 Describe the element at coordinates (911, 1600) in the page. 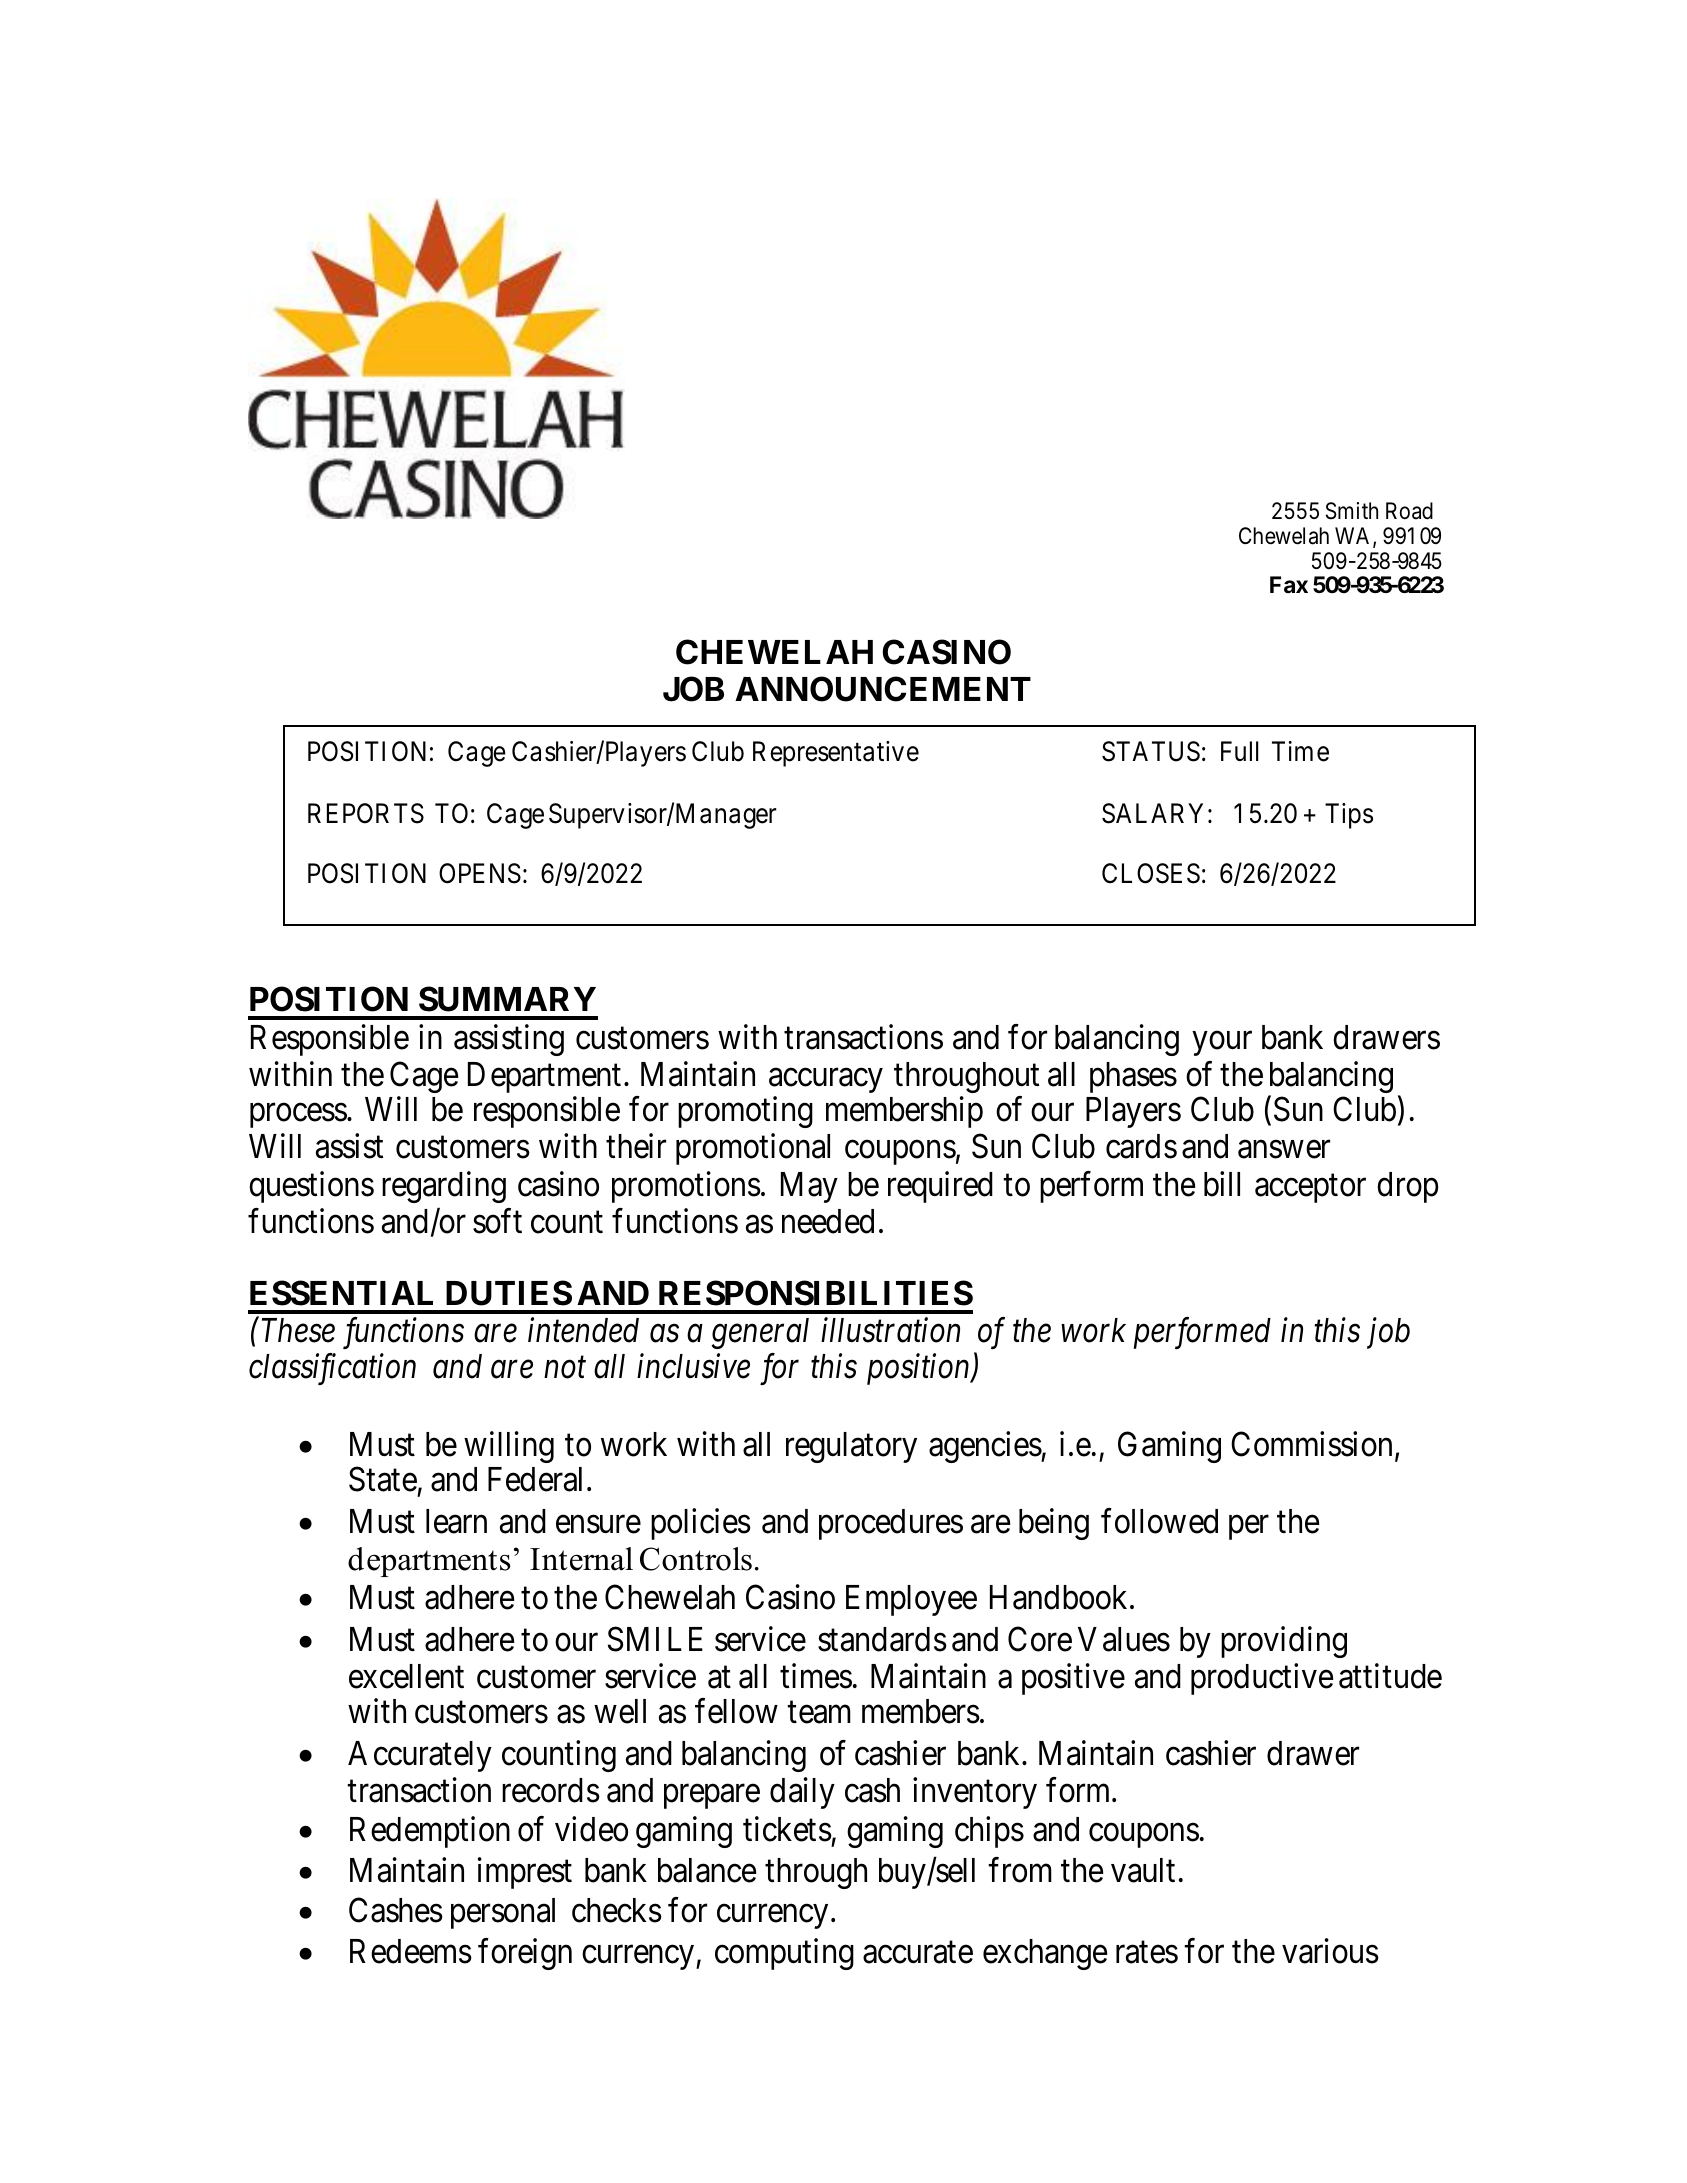

I see `Employee` at that location.
